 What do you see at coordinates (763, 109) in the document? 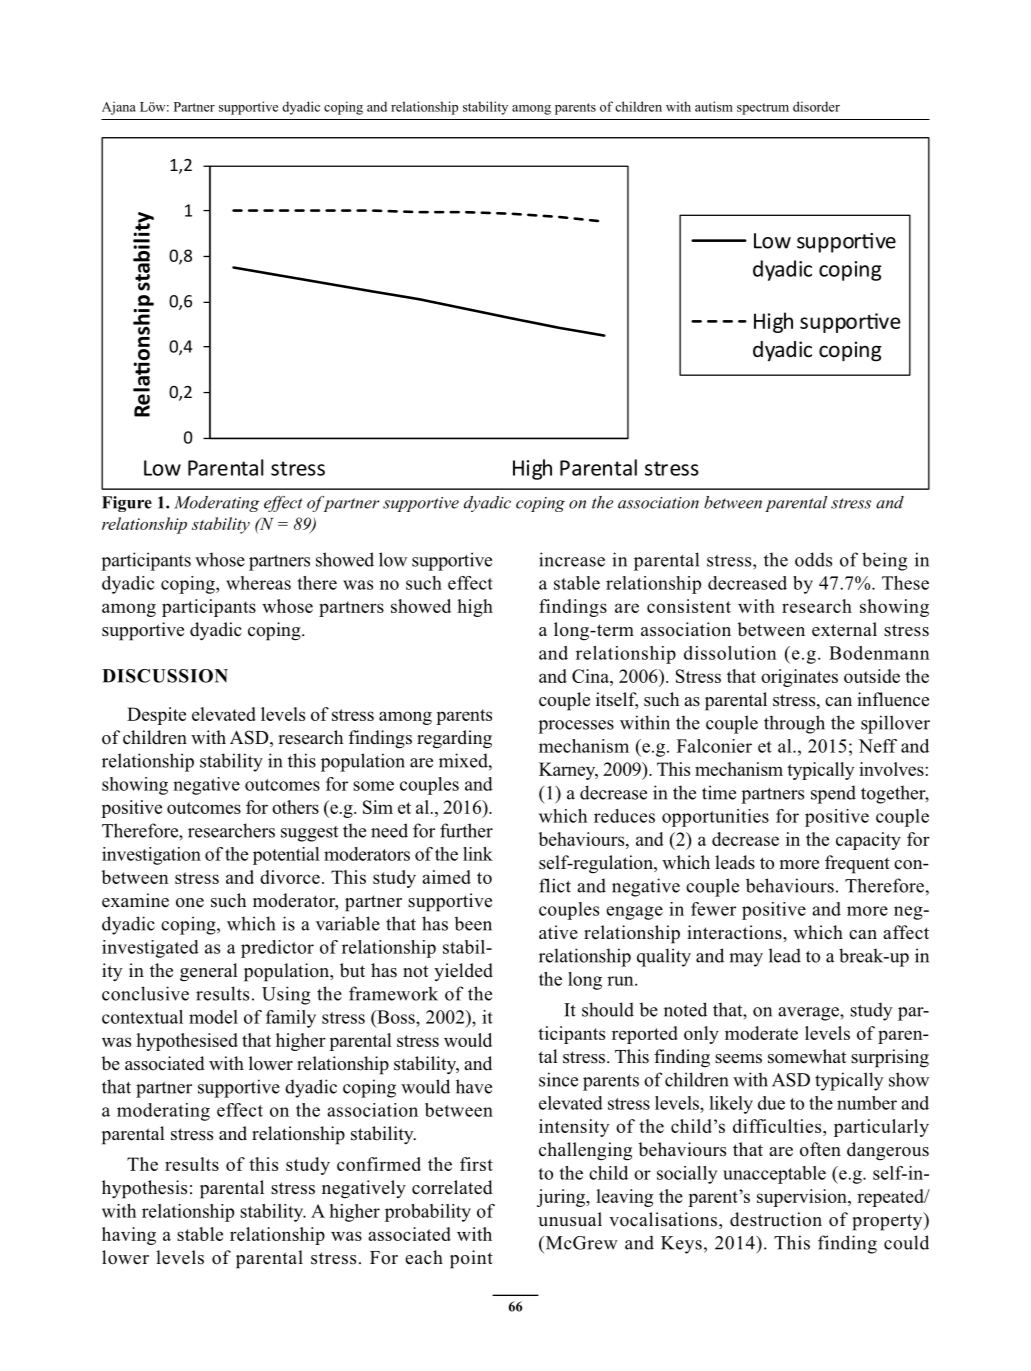
I see `spectrum` at bounding box center [763, 109].
